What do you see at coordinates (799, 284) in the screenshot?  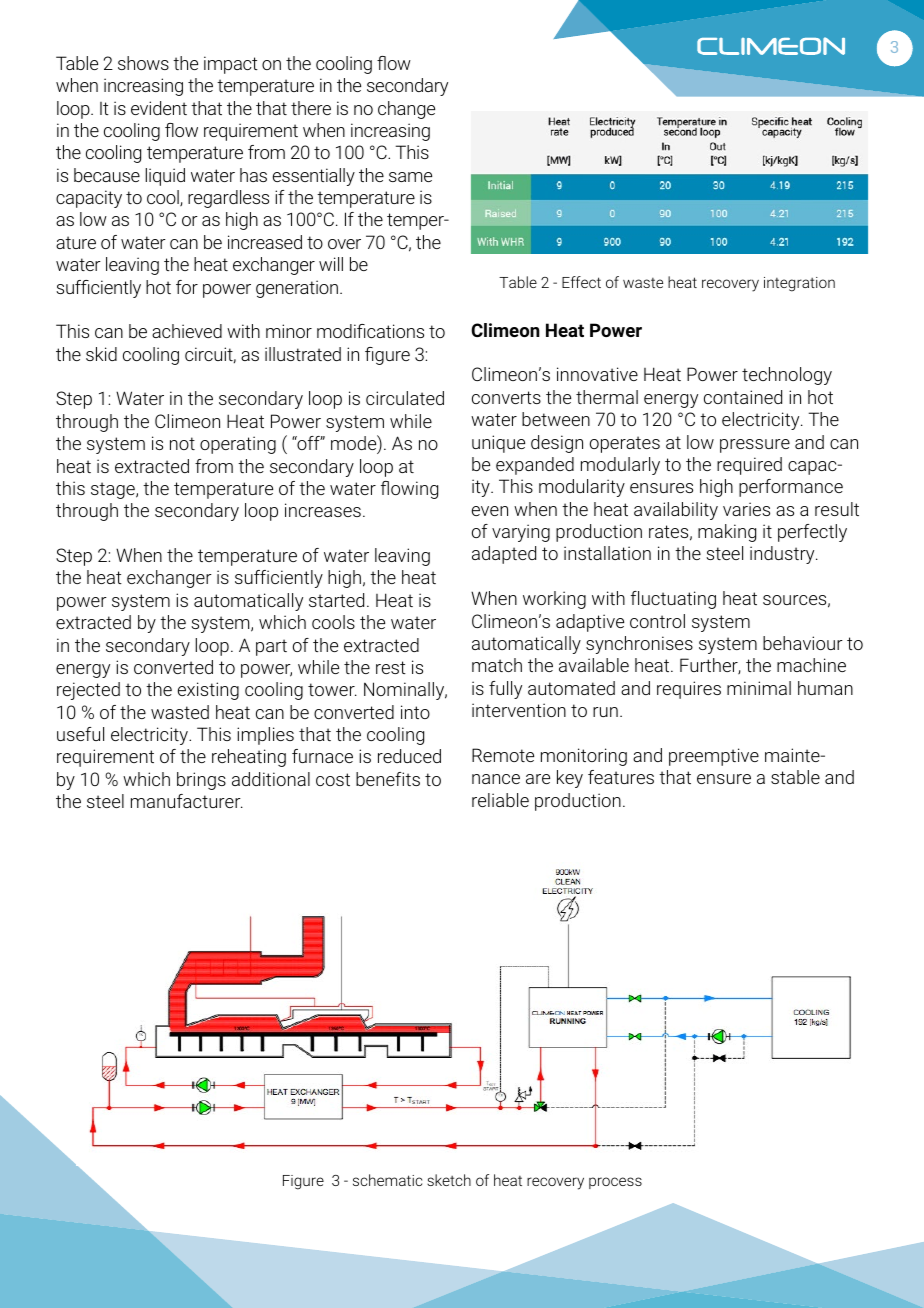 I see `integration` at bounding box center [799, 284].
